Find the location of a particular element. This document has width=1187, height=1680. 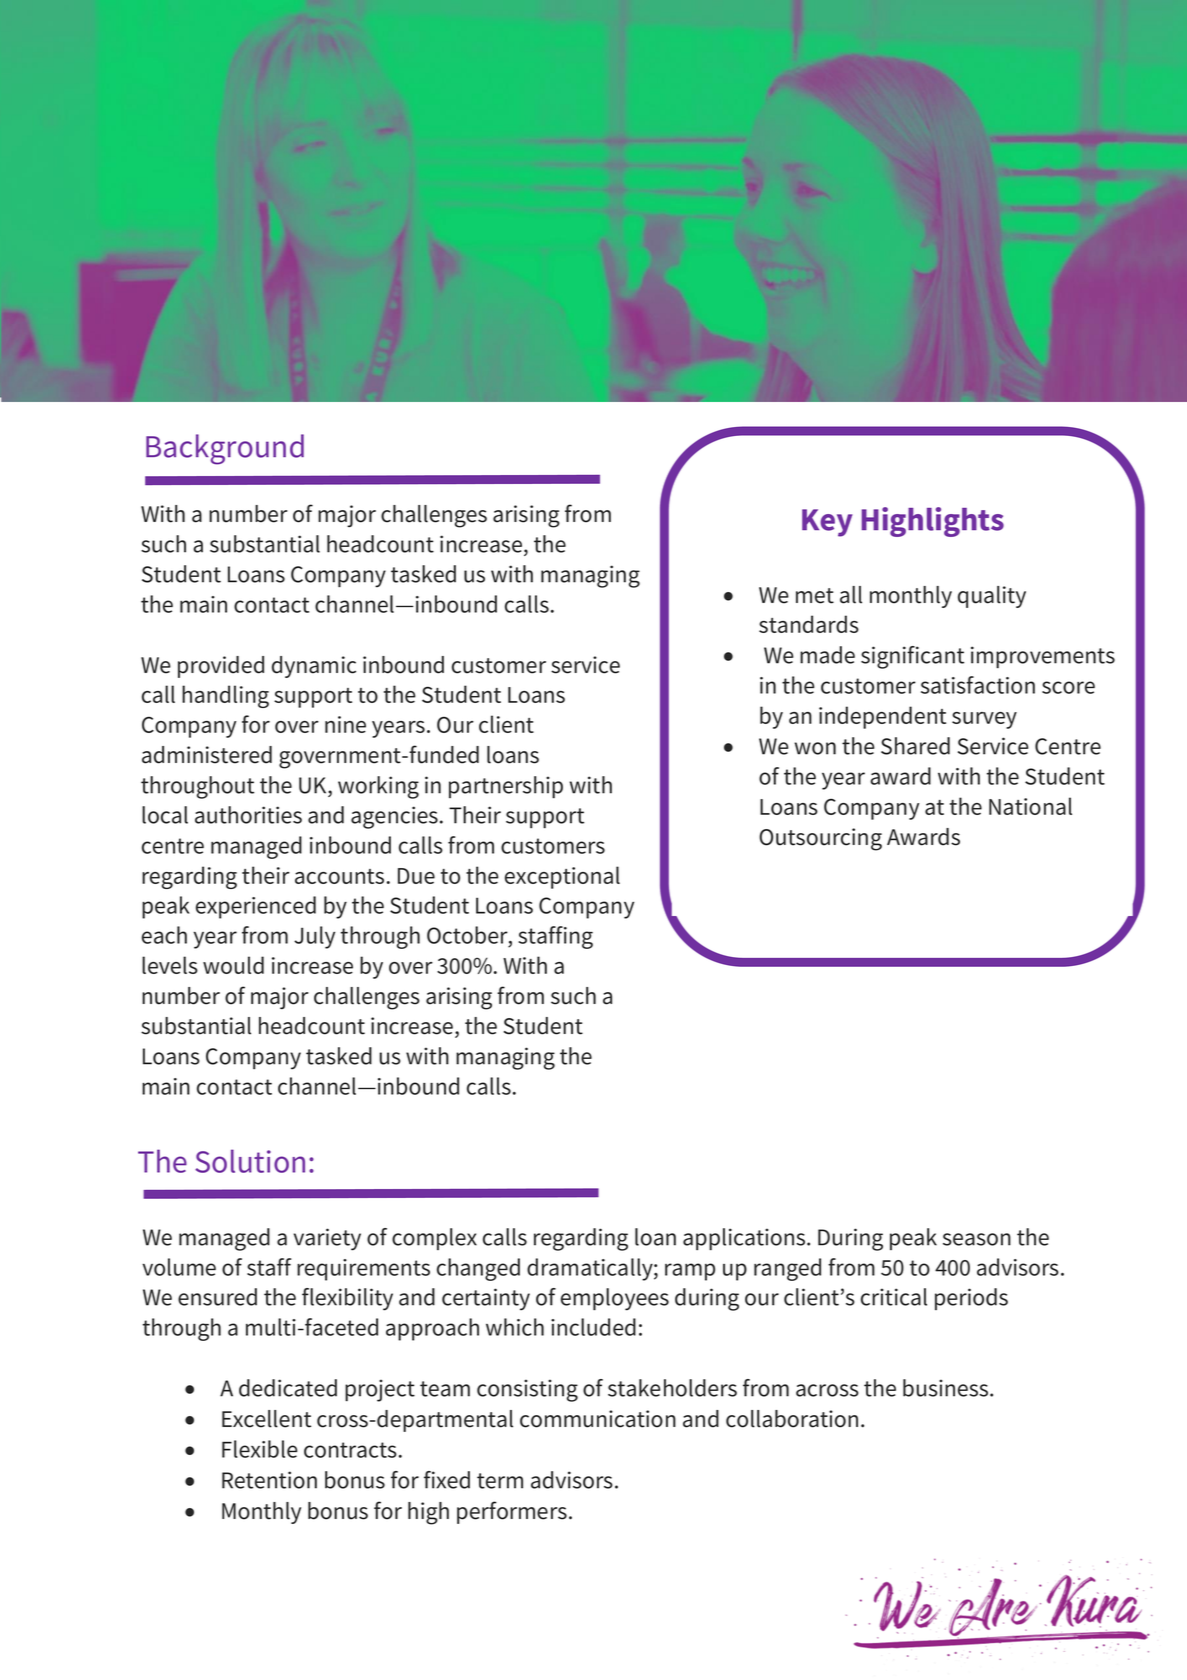

variety is located at coordinates (327, 1239).
